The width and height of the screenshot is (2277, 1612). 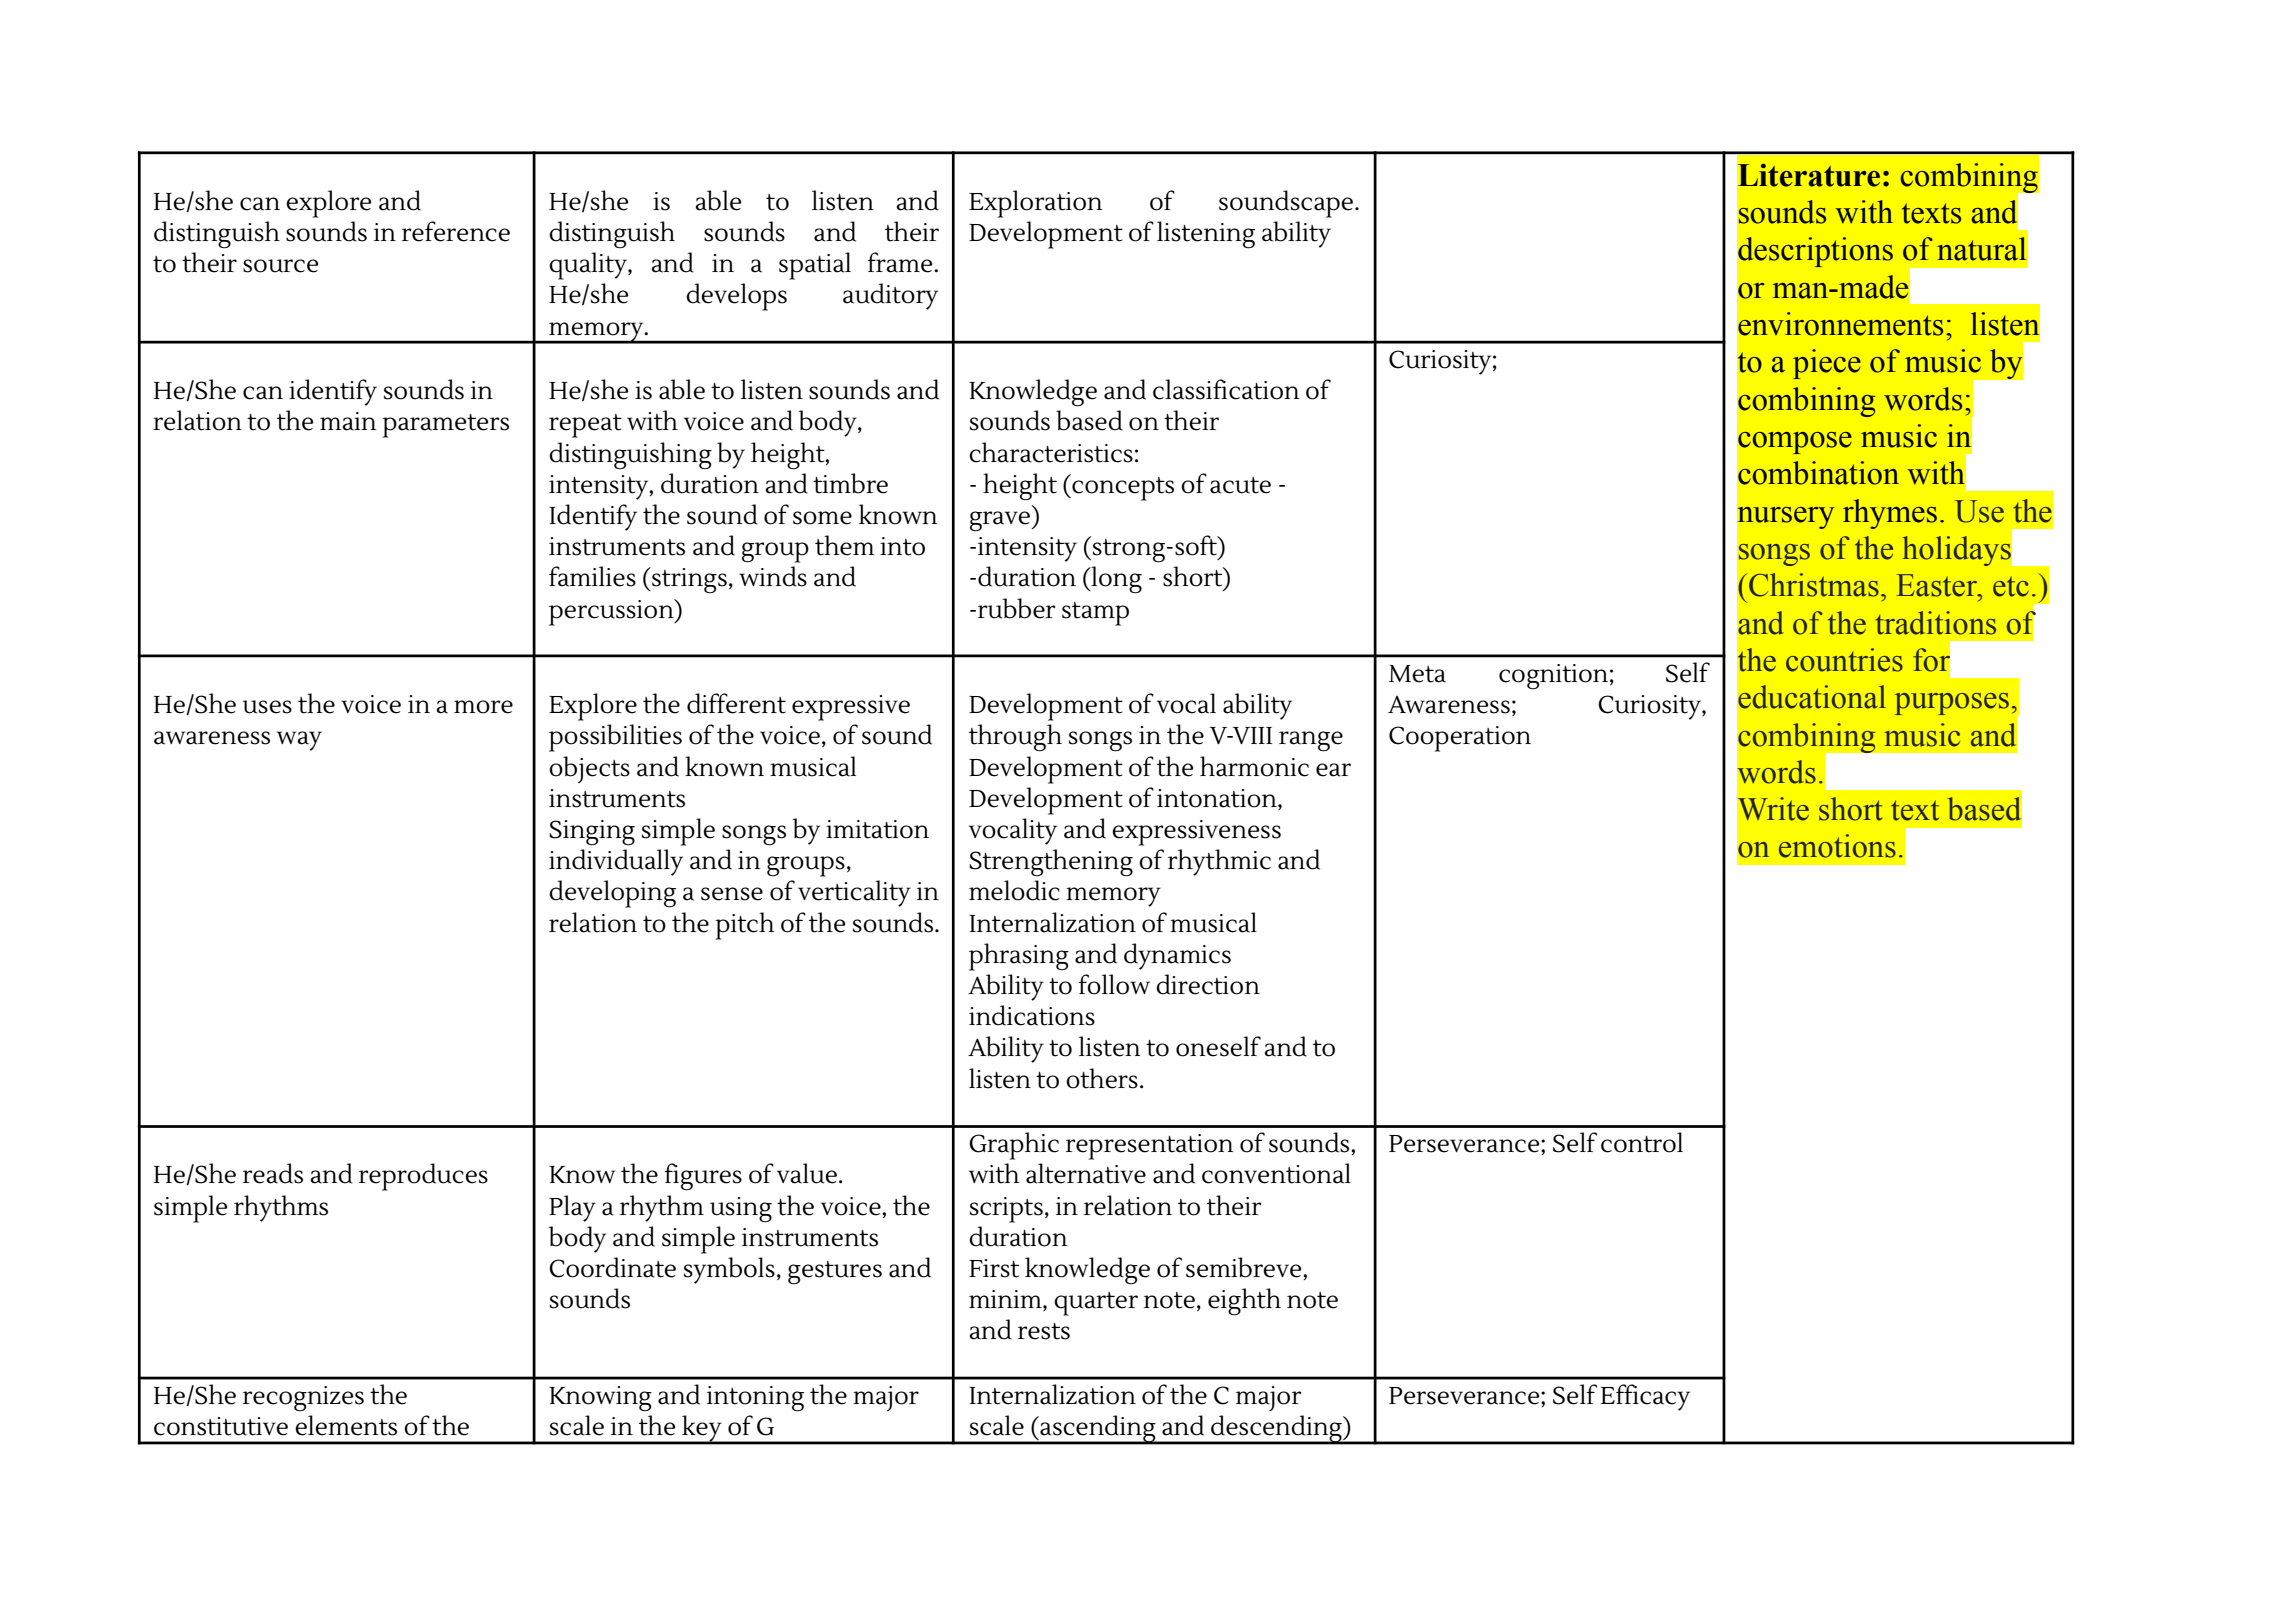 I want to click on Efficacy, so click(x=1645, y=1397).
